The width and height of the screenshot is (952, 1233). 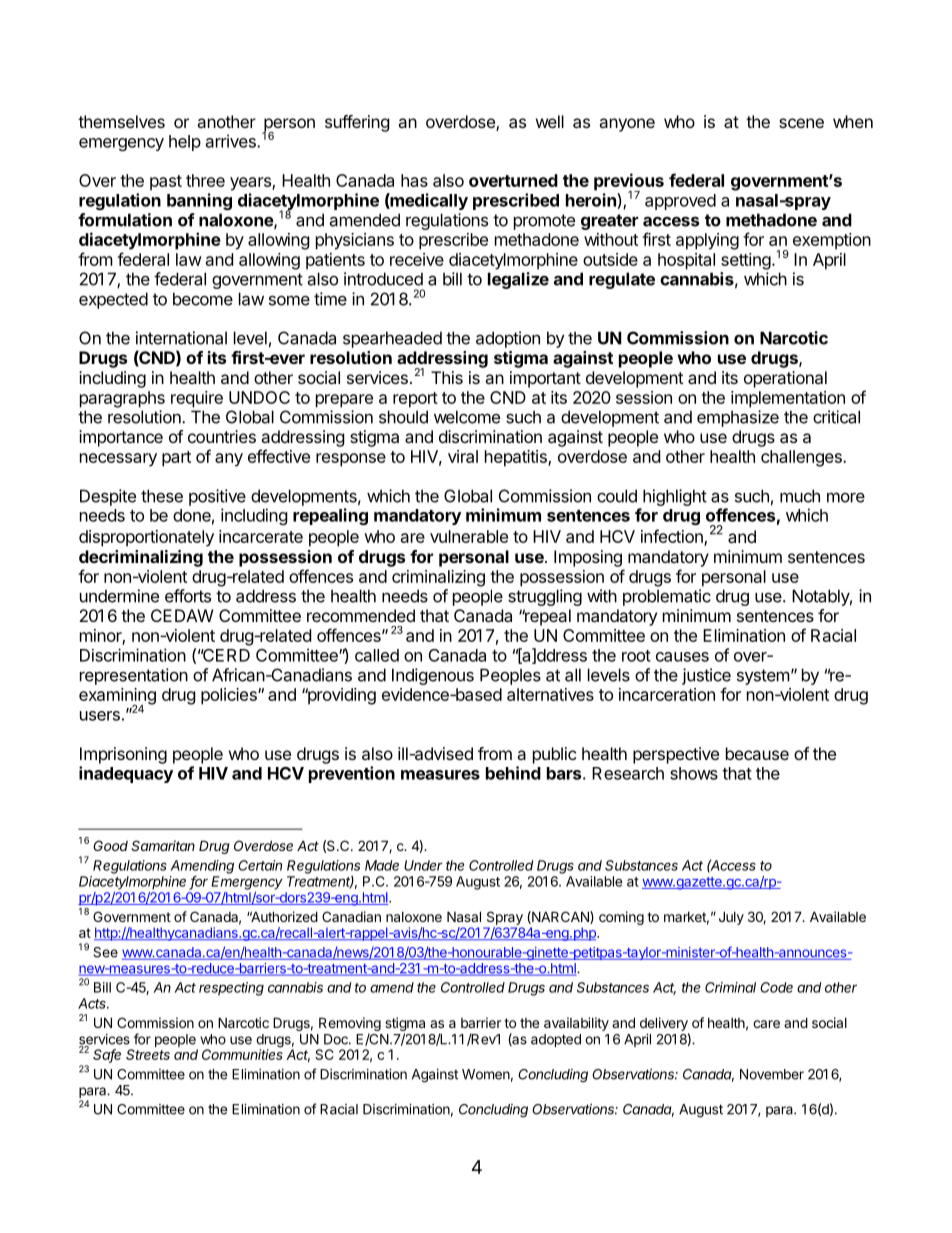 I want to click on efforts, so click(x=188, y=596).
